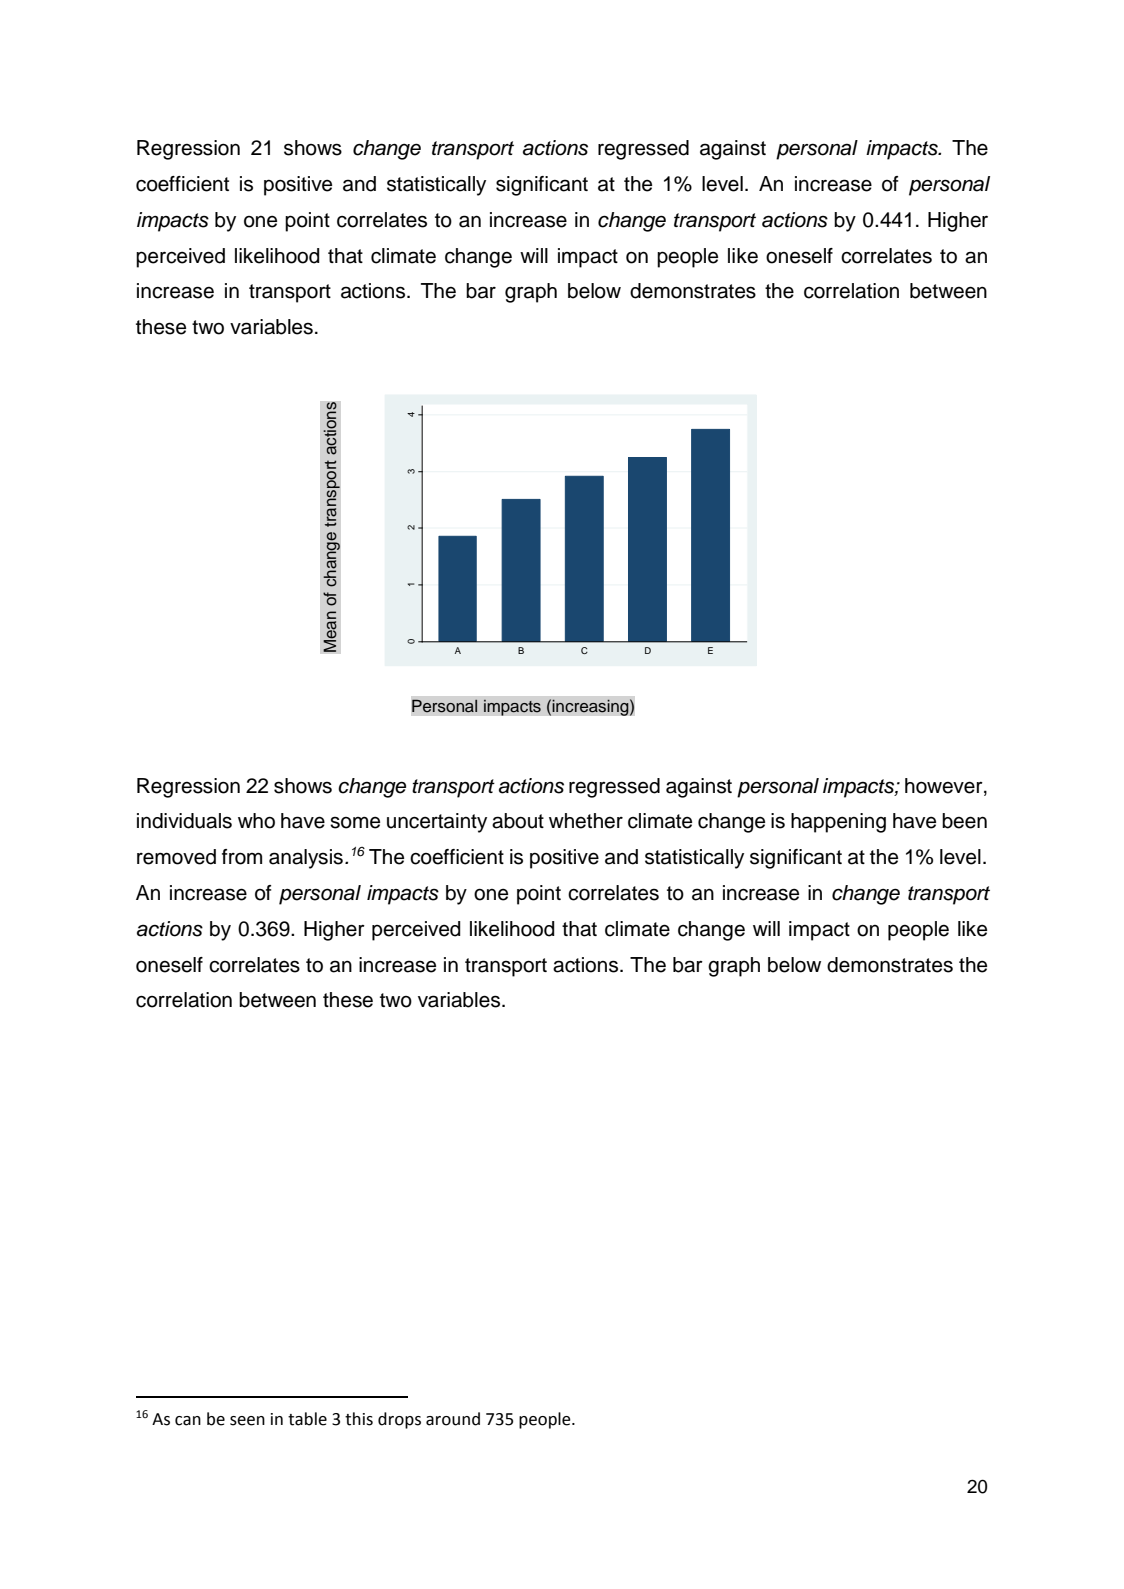 The height and width of the screenshot is (1589, 1124). I want to click on who, so click(256, 821).
